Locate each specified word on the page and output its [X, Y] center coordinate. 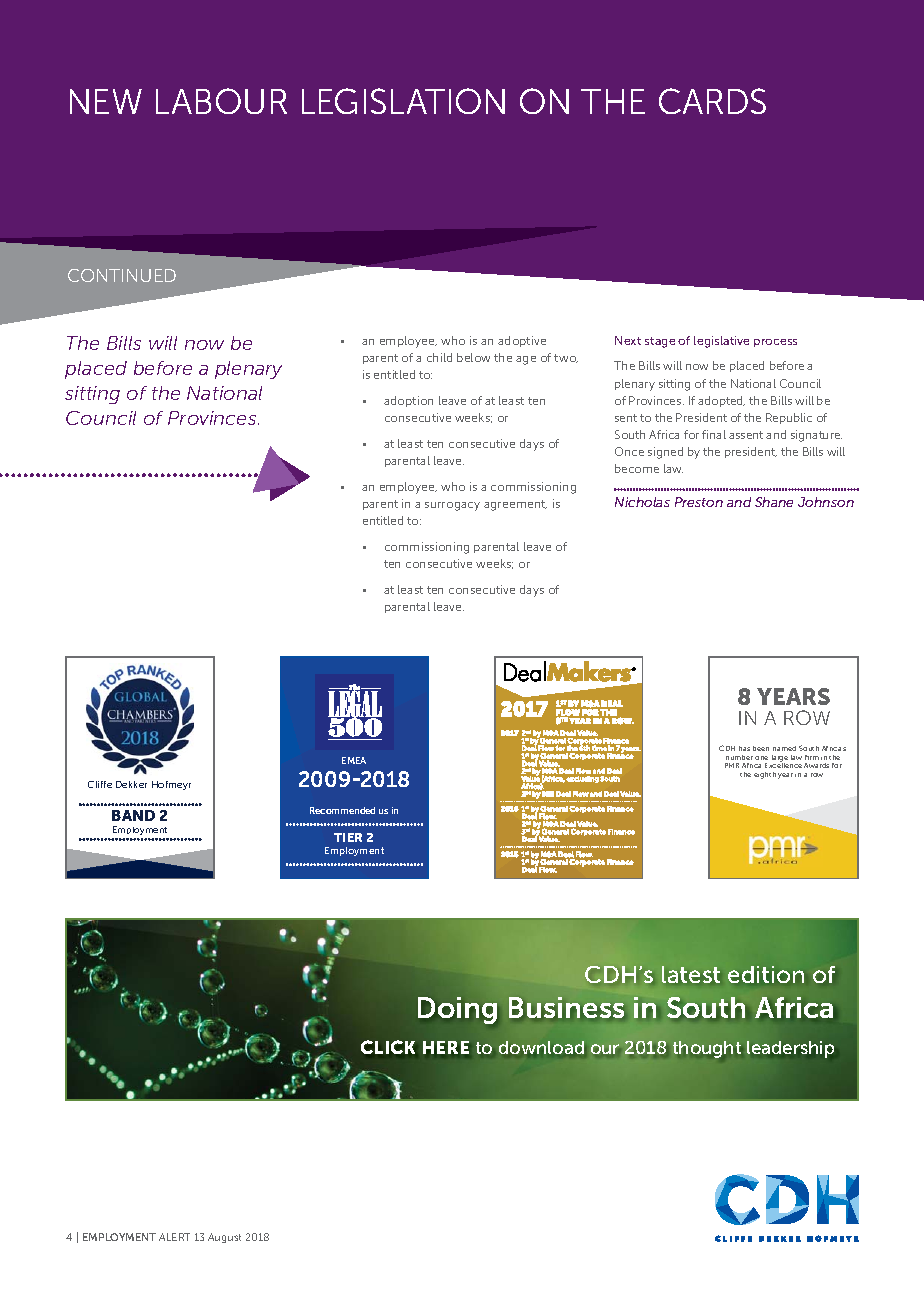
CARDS [712, 101]
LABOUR [221, 101]
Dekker [131, 784]
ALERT [174, 1237]
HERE [446, 1047]
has [744, 748]
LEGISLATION [403, 101]
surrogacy [452, 506]
